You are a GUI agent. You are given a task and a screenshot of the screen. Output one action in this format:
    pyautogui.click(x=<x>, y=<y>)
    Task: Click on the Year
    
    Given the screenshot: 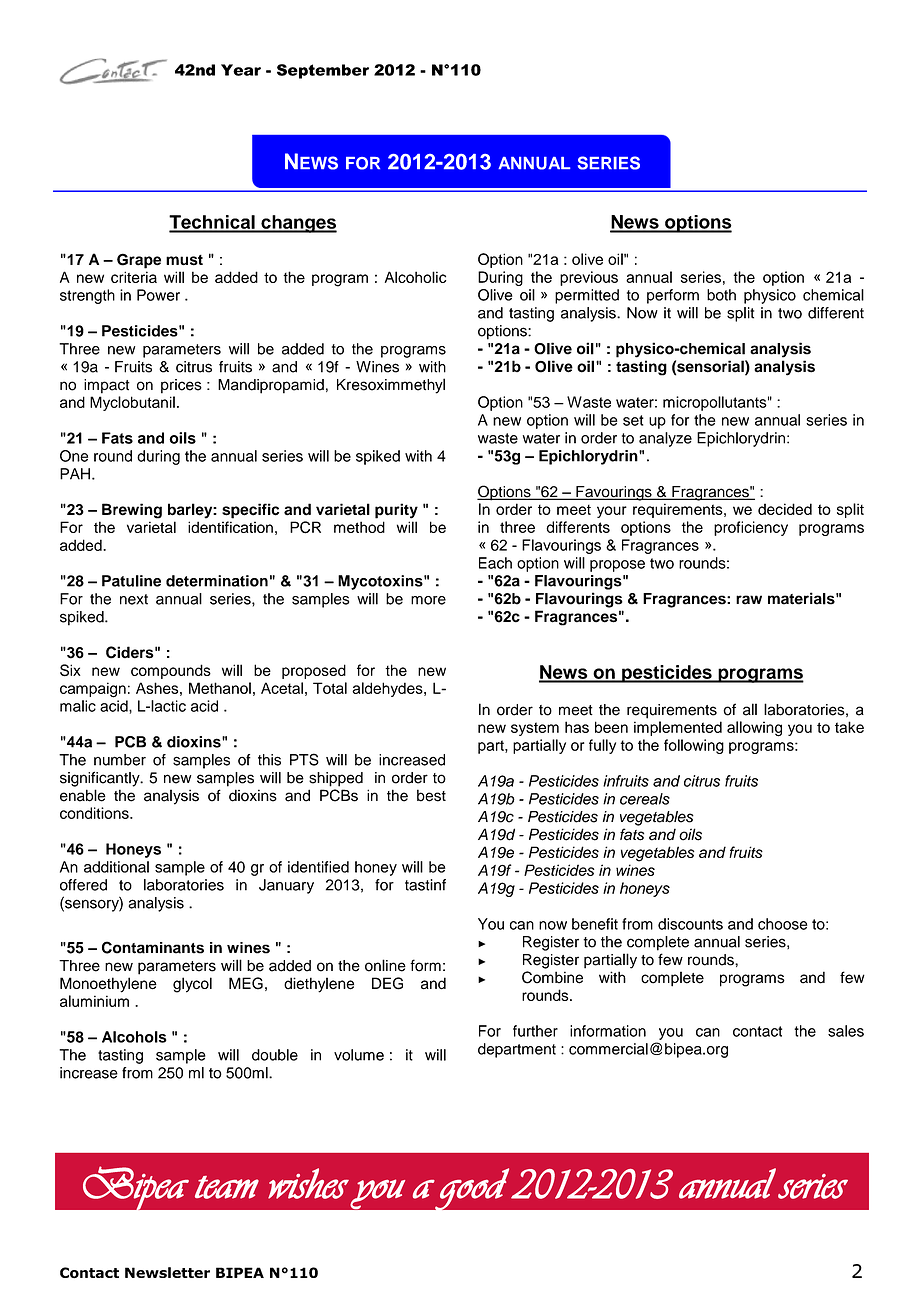 What is the action you would take?
    pyautogui.click(x=241, y=70)
